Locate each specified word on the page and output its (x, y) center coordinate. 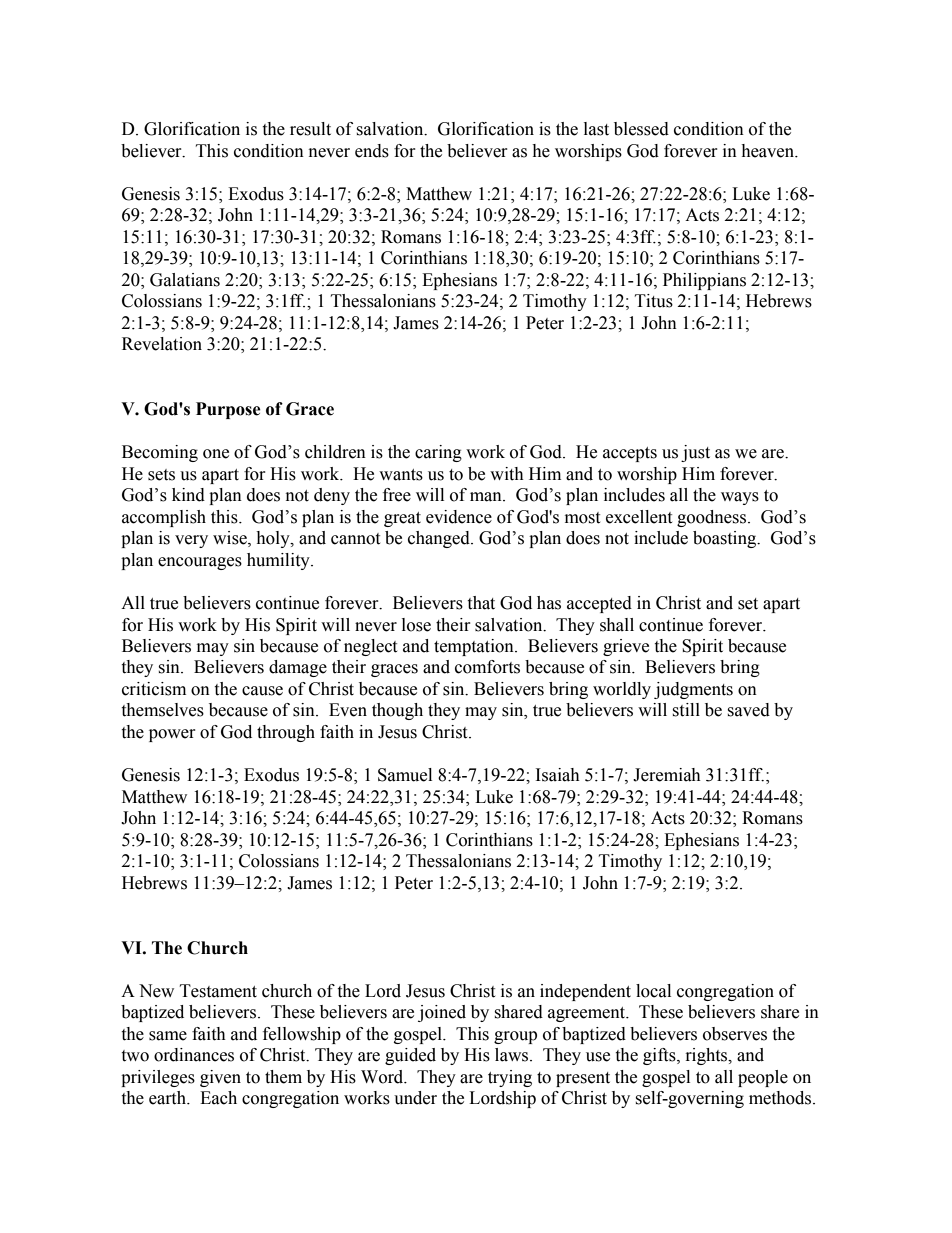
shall (617, 625)
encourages (200, 563)
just (695, 453)
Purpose (228, 410)
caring (438, 453)
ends (372, 151)
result (310, 129)
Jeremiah (667, 775)
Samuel (405, 775)
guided (410, 1056)
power (172, 735)
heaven (769, 151)
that (481, 603)
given (220, 1078)
